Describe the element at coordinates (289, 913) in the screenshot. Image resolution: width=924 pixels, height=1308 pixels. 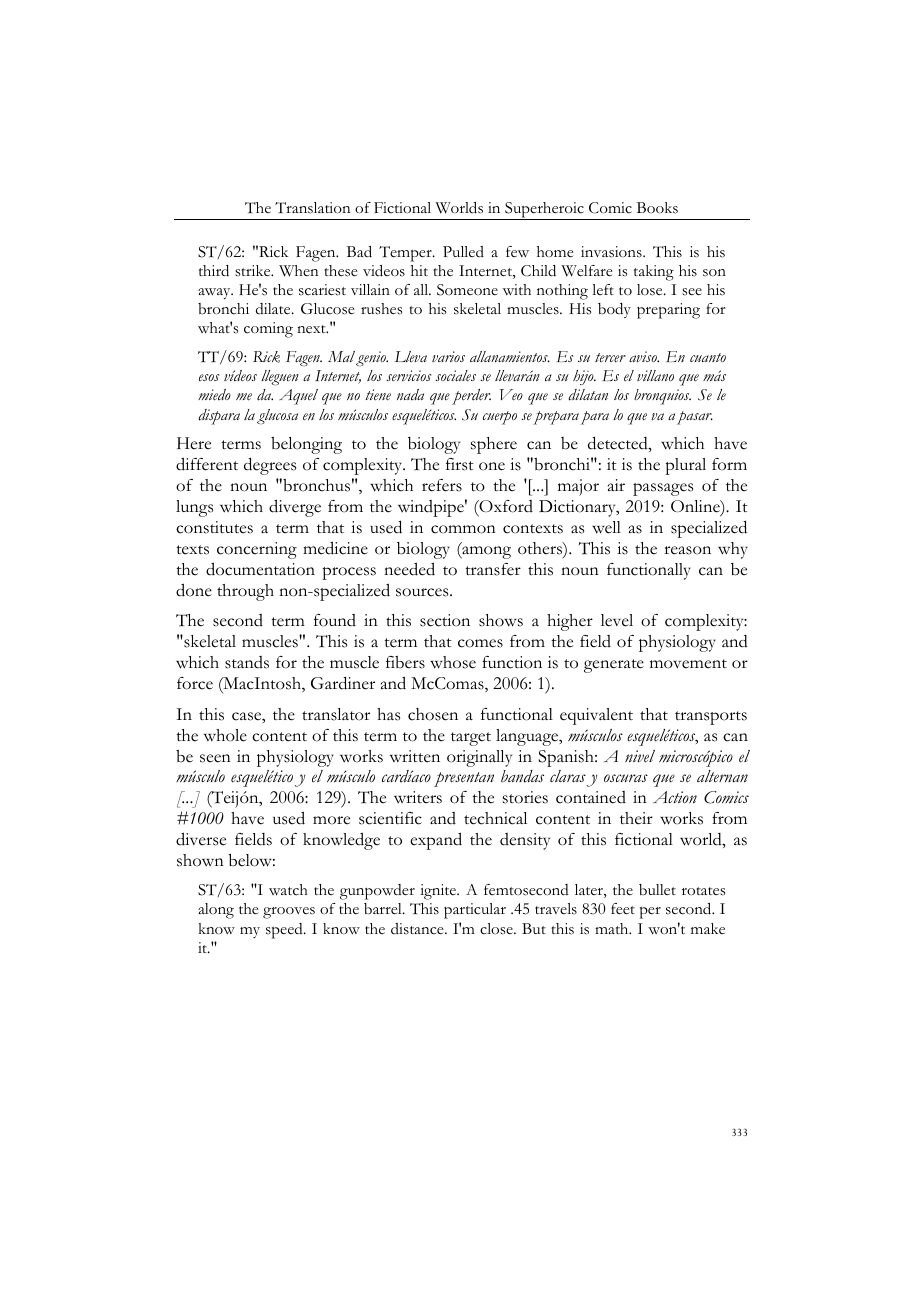
I see `grooves` at that location.
